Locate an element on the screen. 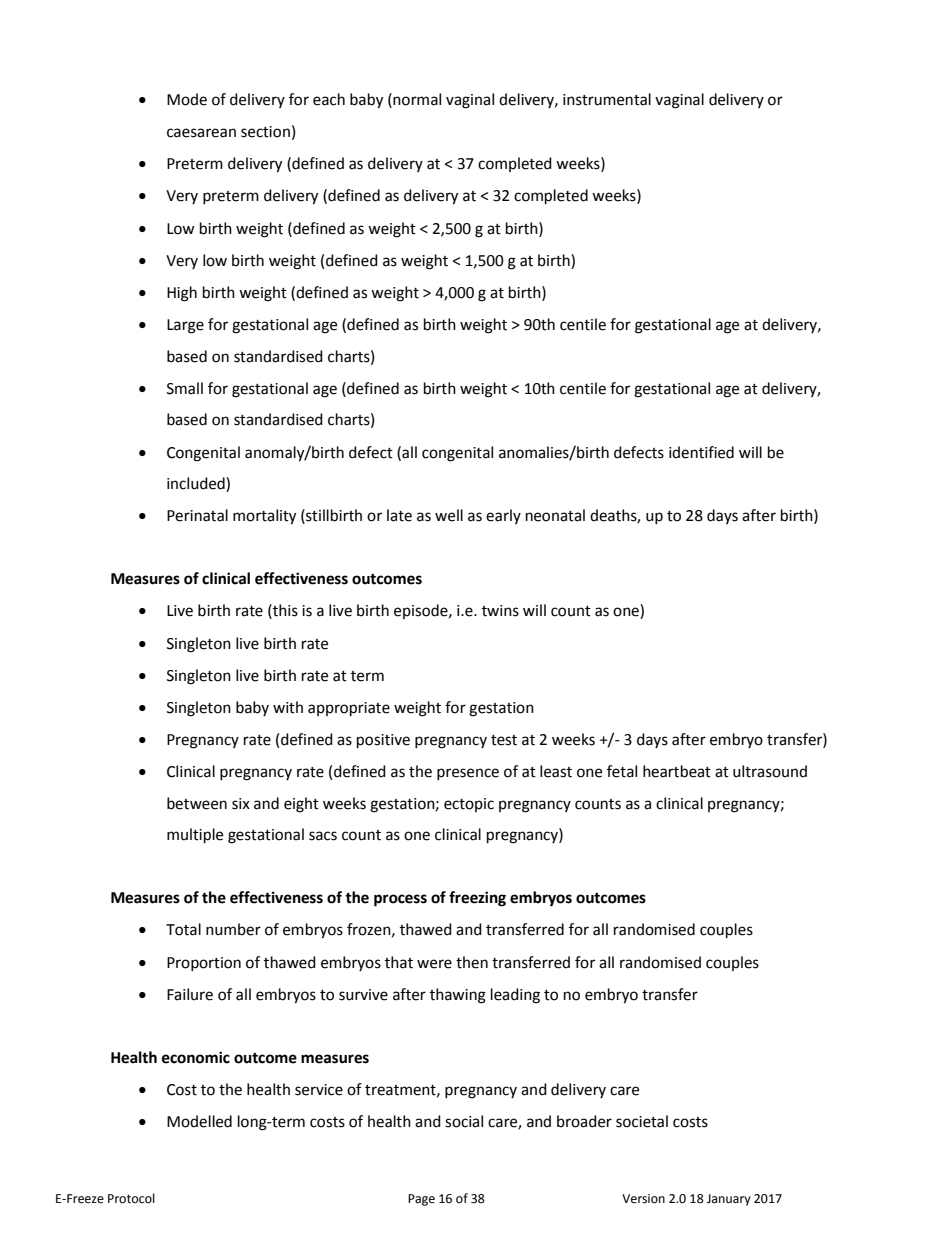 Image resolution: width=952 pixels, height=1233 pixels. Page is located at coordinates (421, 1200).
